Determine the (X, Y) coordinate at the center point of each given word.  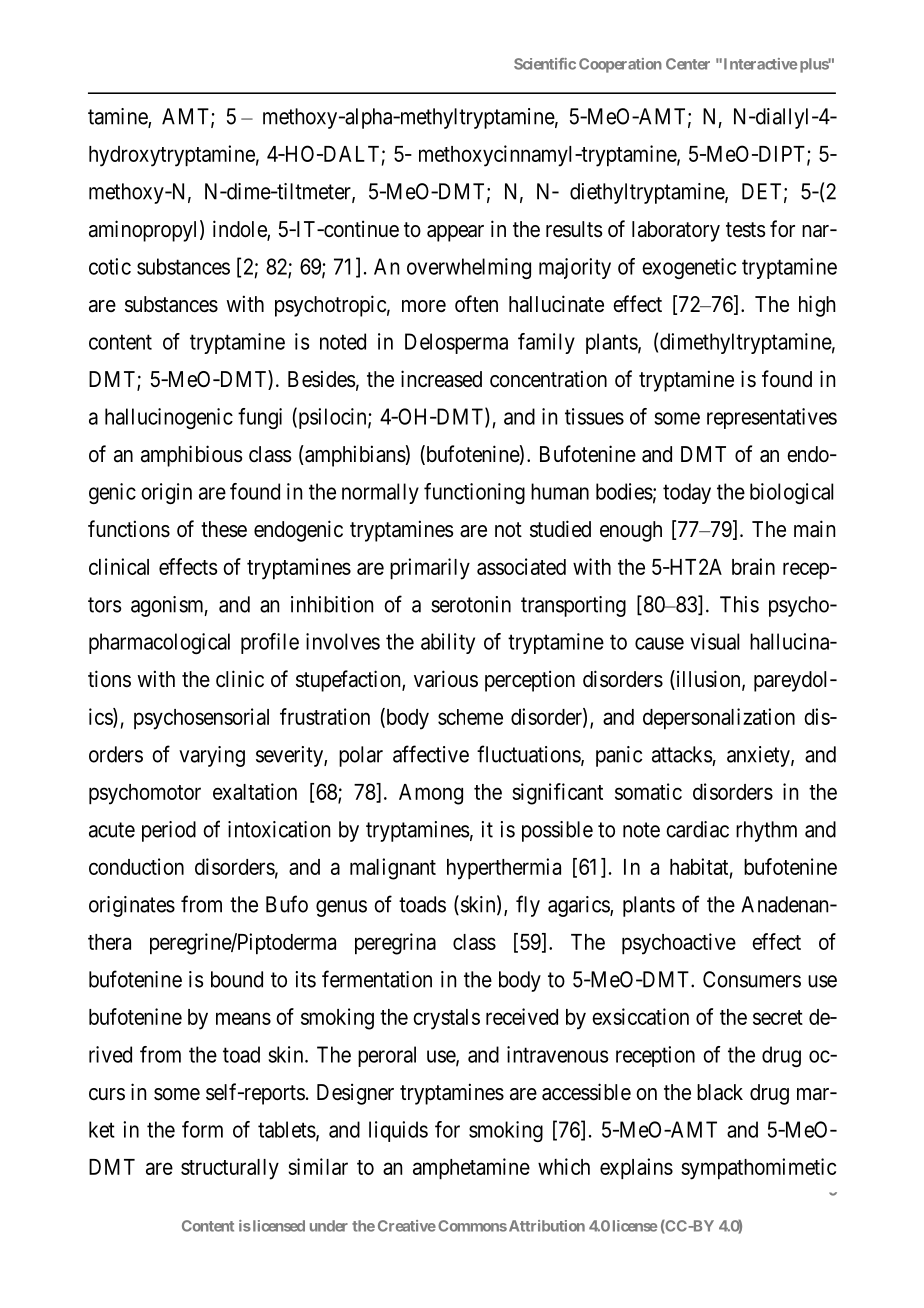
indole (240, 230)
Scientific (545, 64)
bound (237, 979)
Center (688, 64)
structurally (230, 1169)
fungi (260, 418)
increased (441, 379)
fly (528, 906)
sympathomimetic (758, 1169)
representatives (772, 418)
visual (715, 641)
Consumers (752, 979)
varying (212, 756)
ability (448, 643)
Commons (472, 1226)
